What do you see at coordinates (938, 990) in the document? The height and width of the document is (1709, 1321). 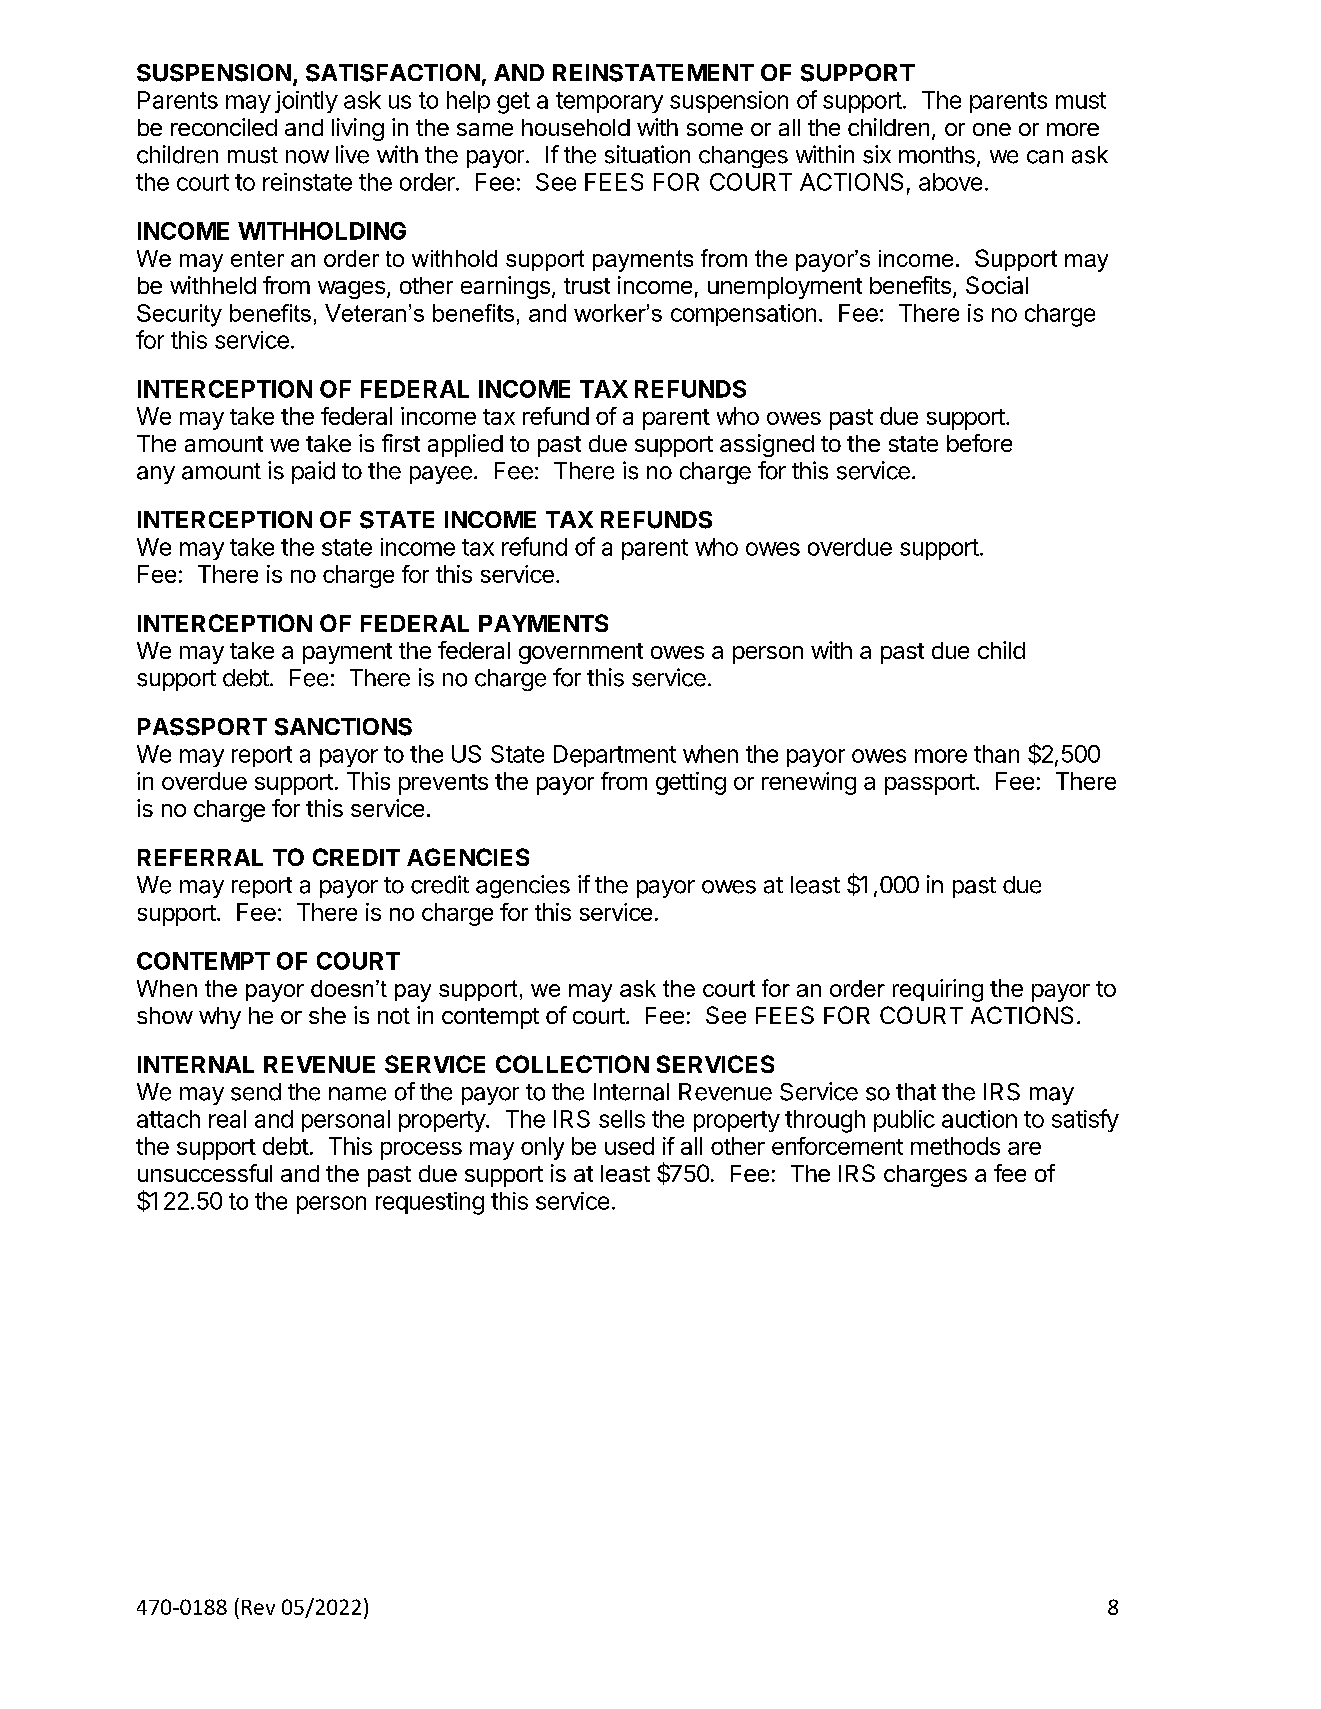 I see `requiring` at bounding box center [938, 990].
